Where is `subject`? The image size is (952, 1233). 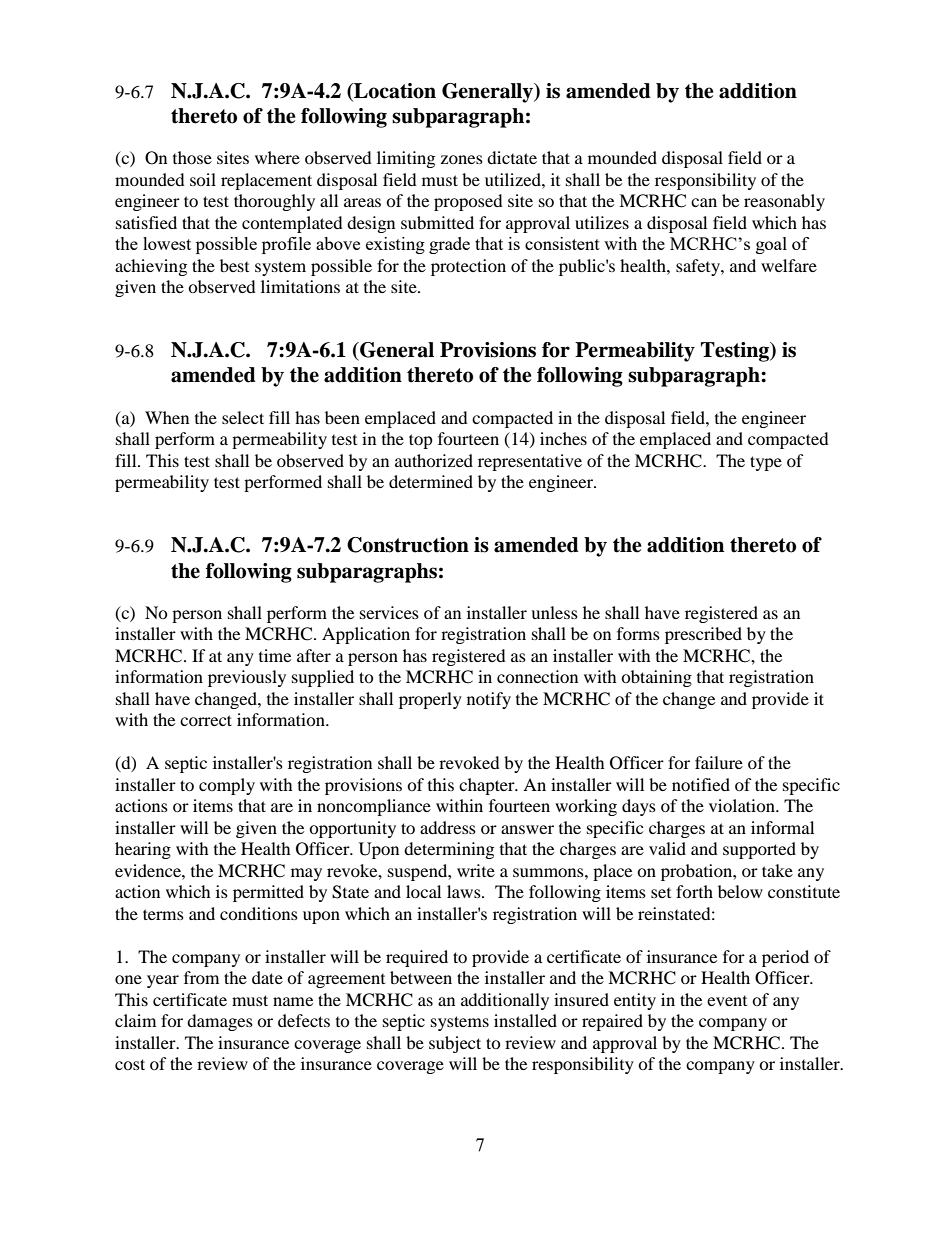 subject is located at coordinates (455, 1044).
